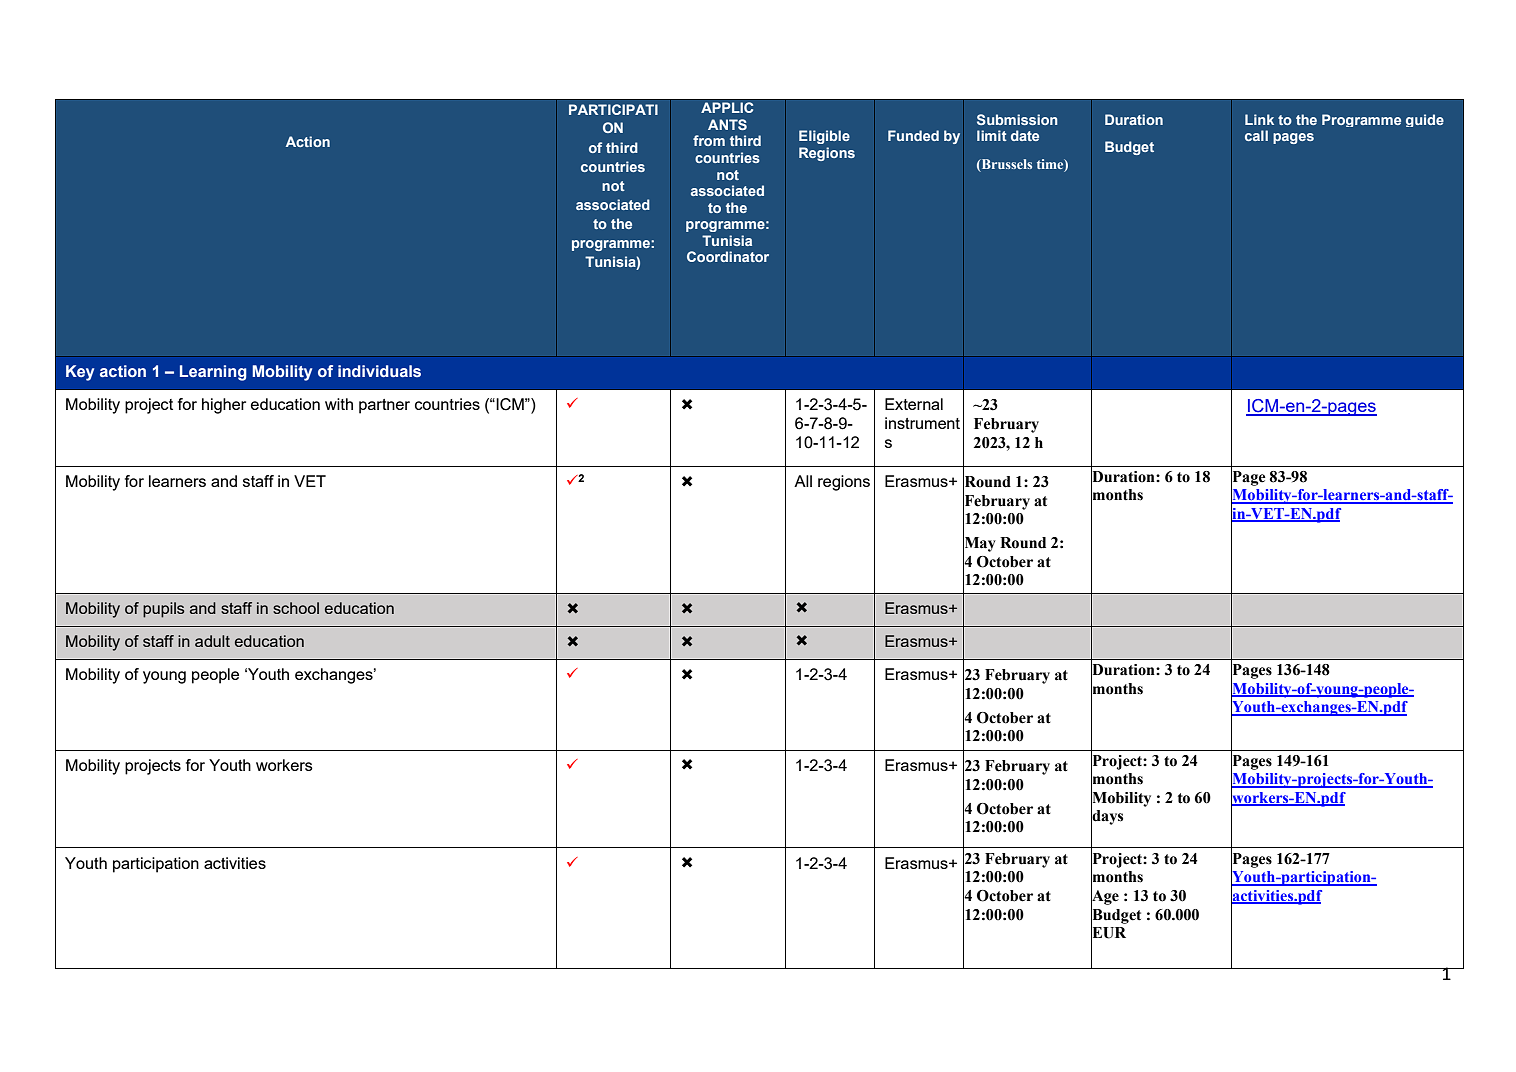  Describe the element at coordinates (922, 423) in the screenshot. I see `instrument` at that location.
